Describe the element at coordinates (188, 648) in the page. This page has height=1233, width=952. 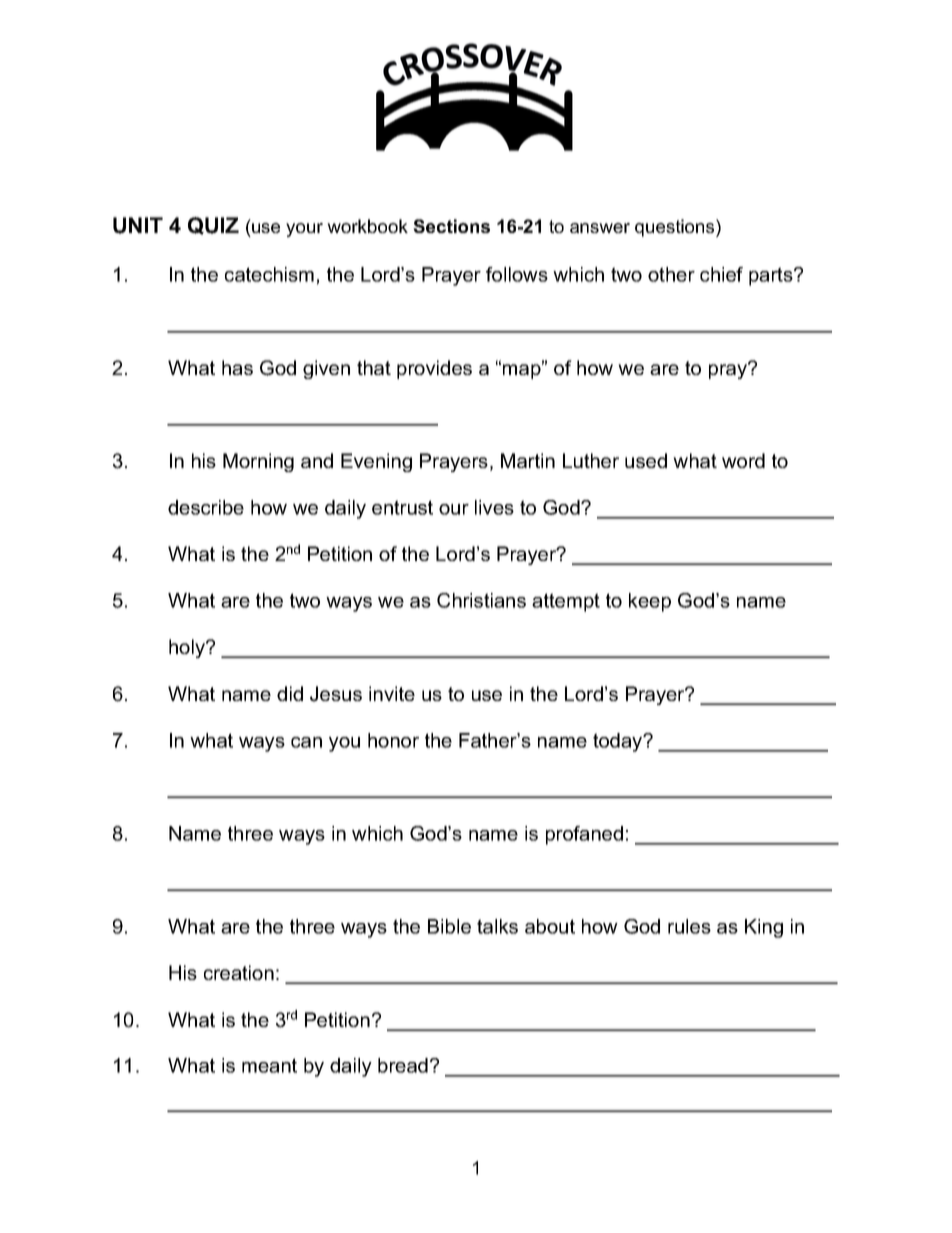
I see `holy` at that location.
